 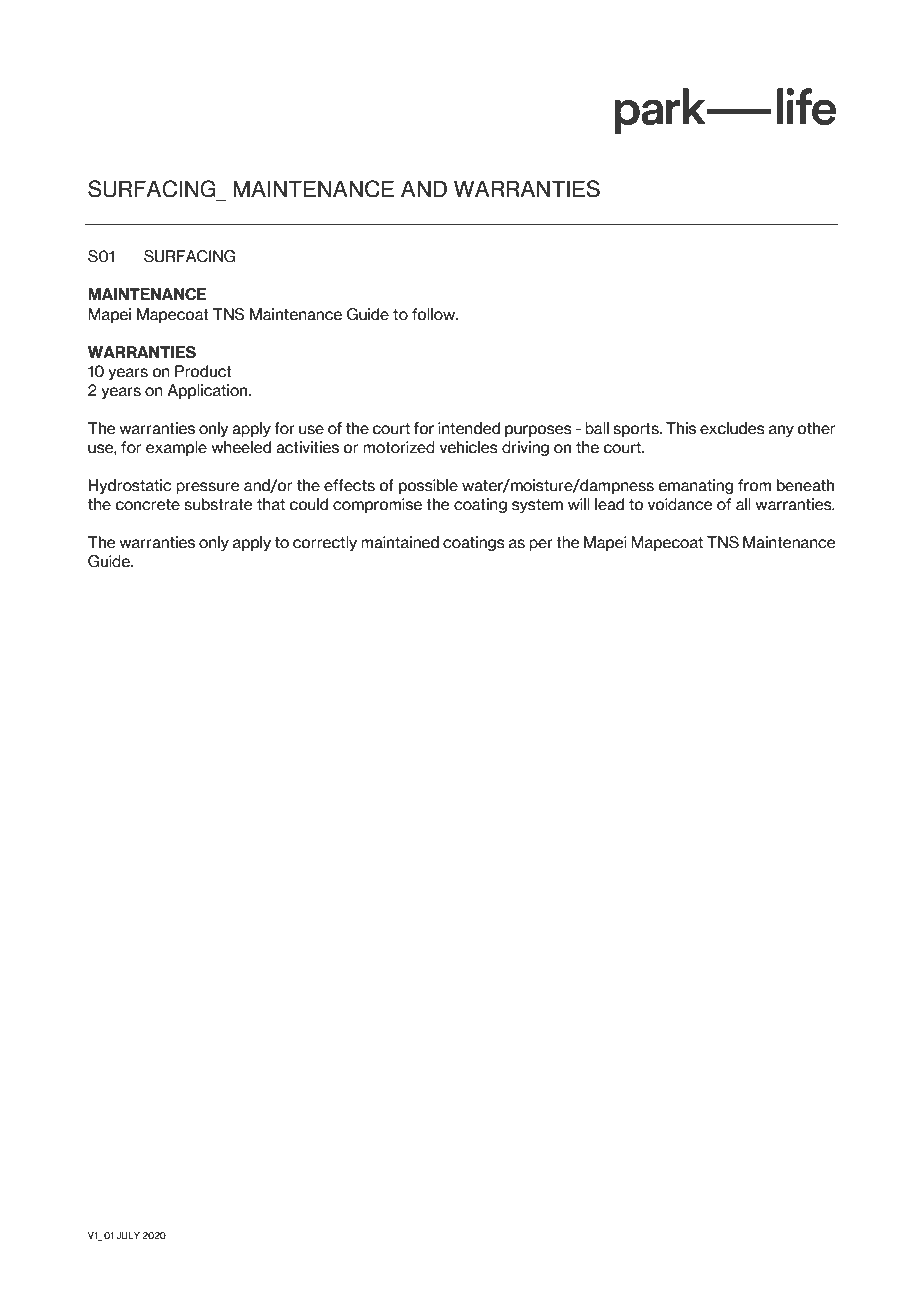 I want to click on per, so click(x=541, y=545).
